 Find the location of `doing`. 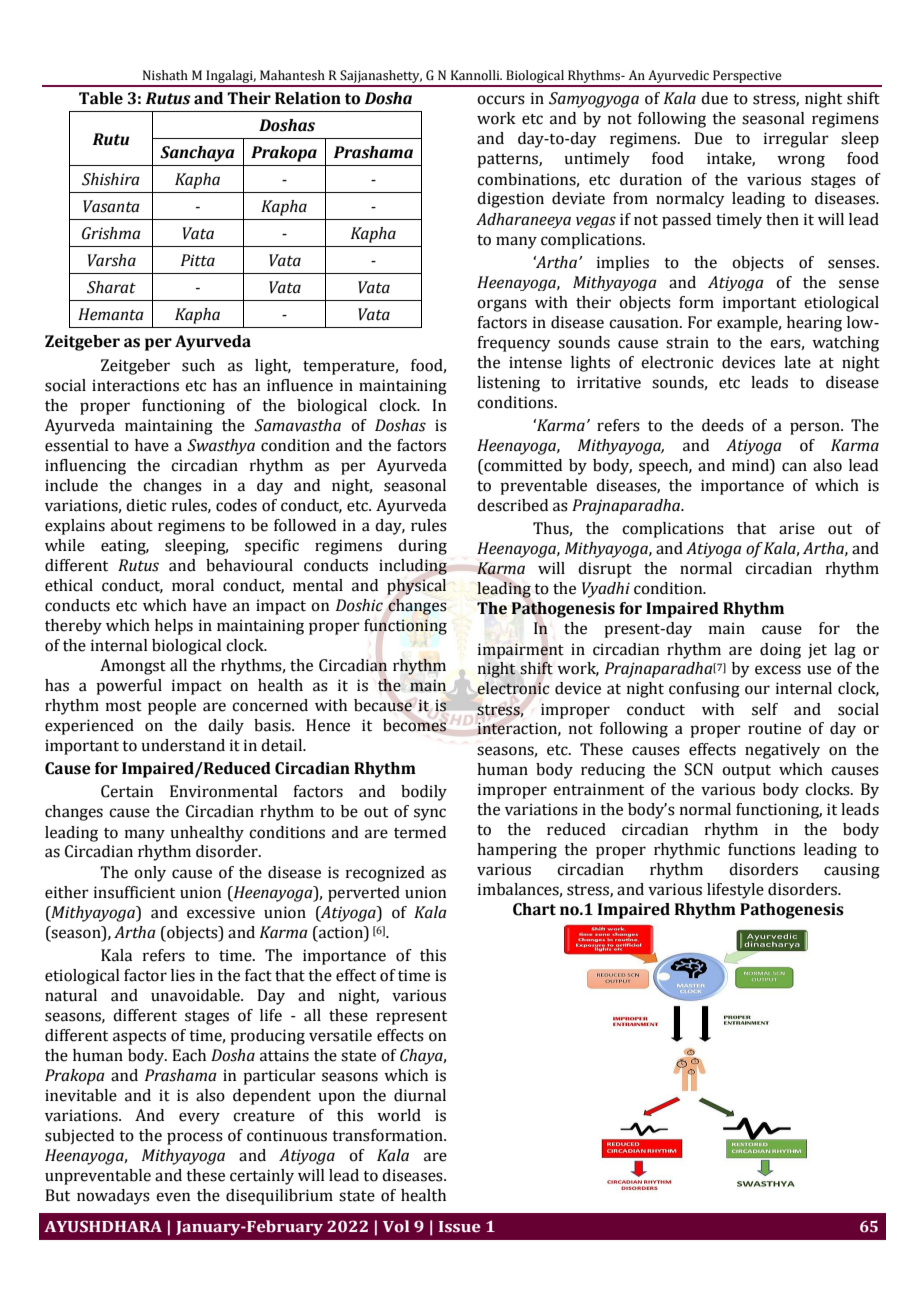

doing is located at coordinates (780, 651).
